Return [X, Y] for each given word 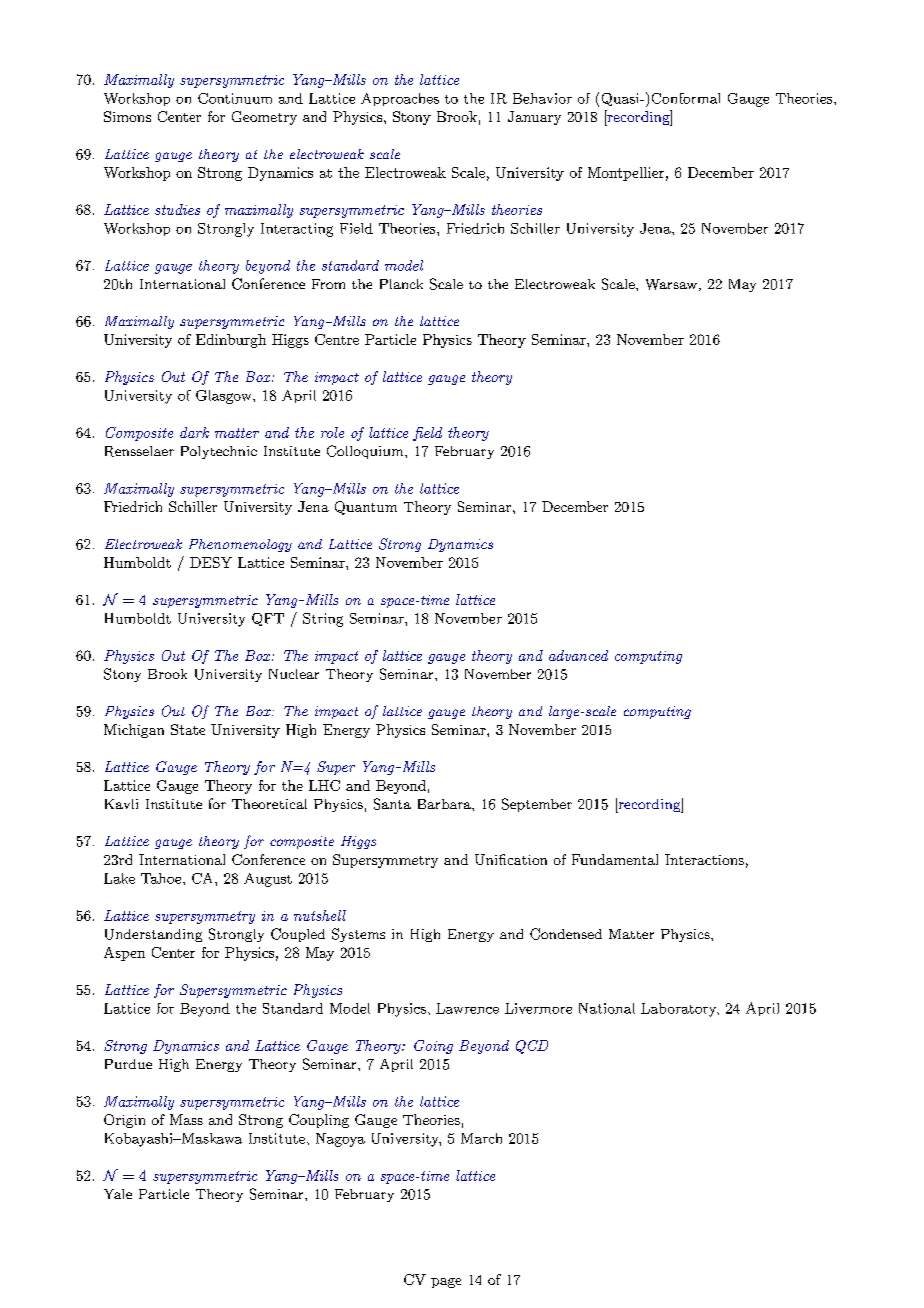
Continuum [235, 98]
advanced [578, 655]
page [446, 1283]
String [323, 620]
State [188, 729]
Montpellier [626, 174]
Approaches [400, 99]
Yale [118, 1194]
